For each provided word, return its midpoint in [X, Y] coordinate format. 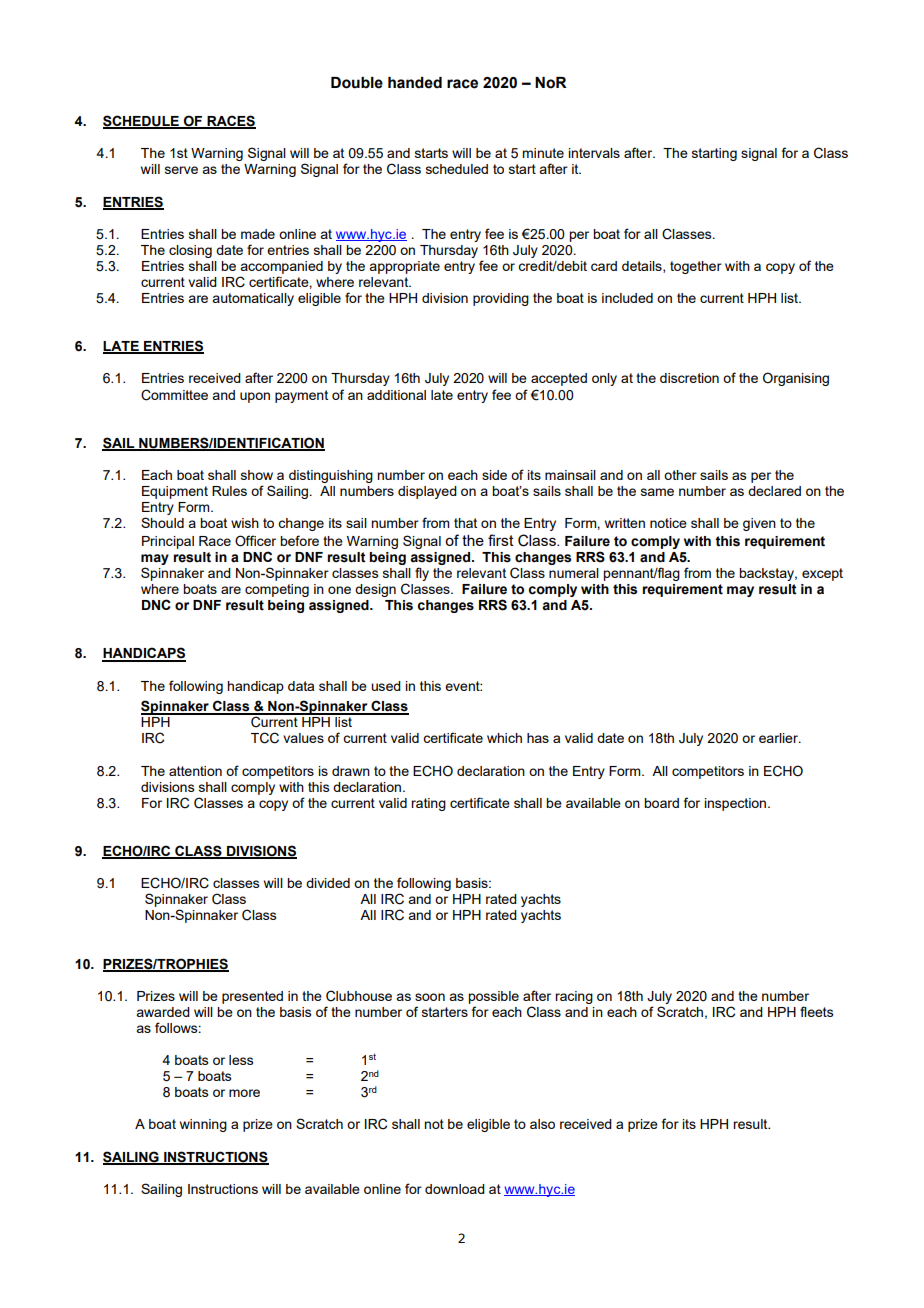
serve [181, 170]
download [455, 1189]
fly [422, 574]
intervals [594, 153]
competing [277, 590]
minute [543, 153]
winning [203, 1125]
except [822, 574]
